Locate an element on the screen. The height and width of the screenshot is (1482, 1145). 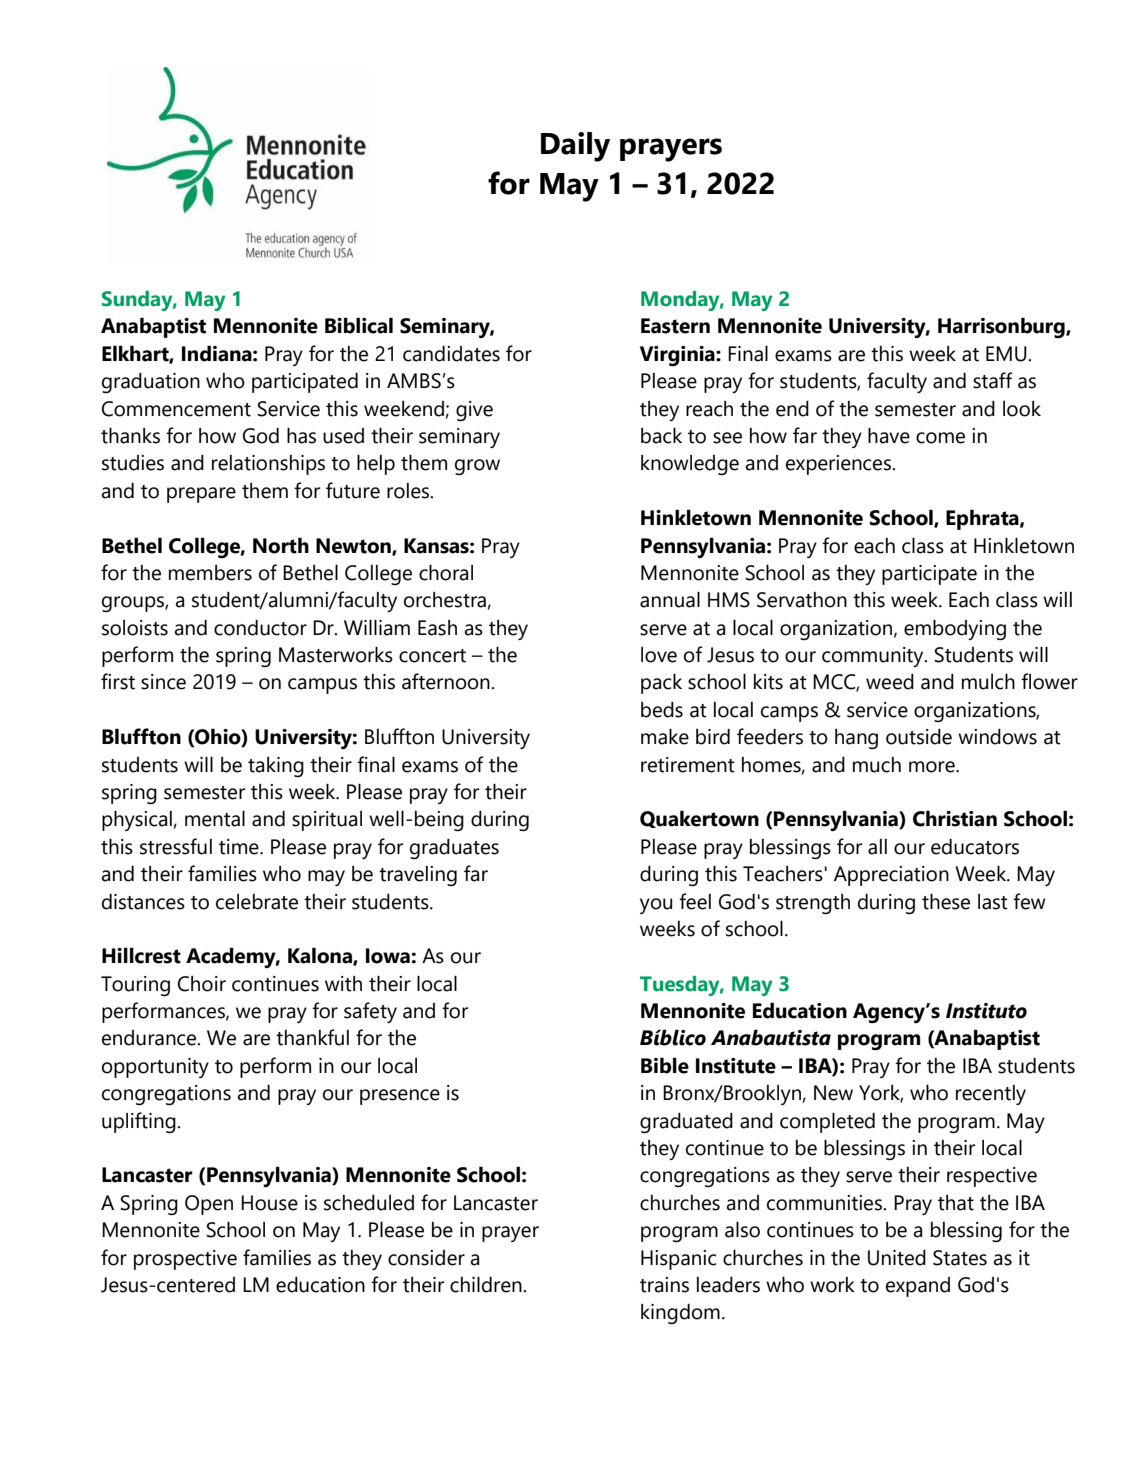
prospective is located at coordinates (185, 1260).
